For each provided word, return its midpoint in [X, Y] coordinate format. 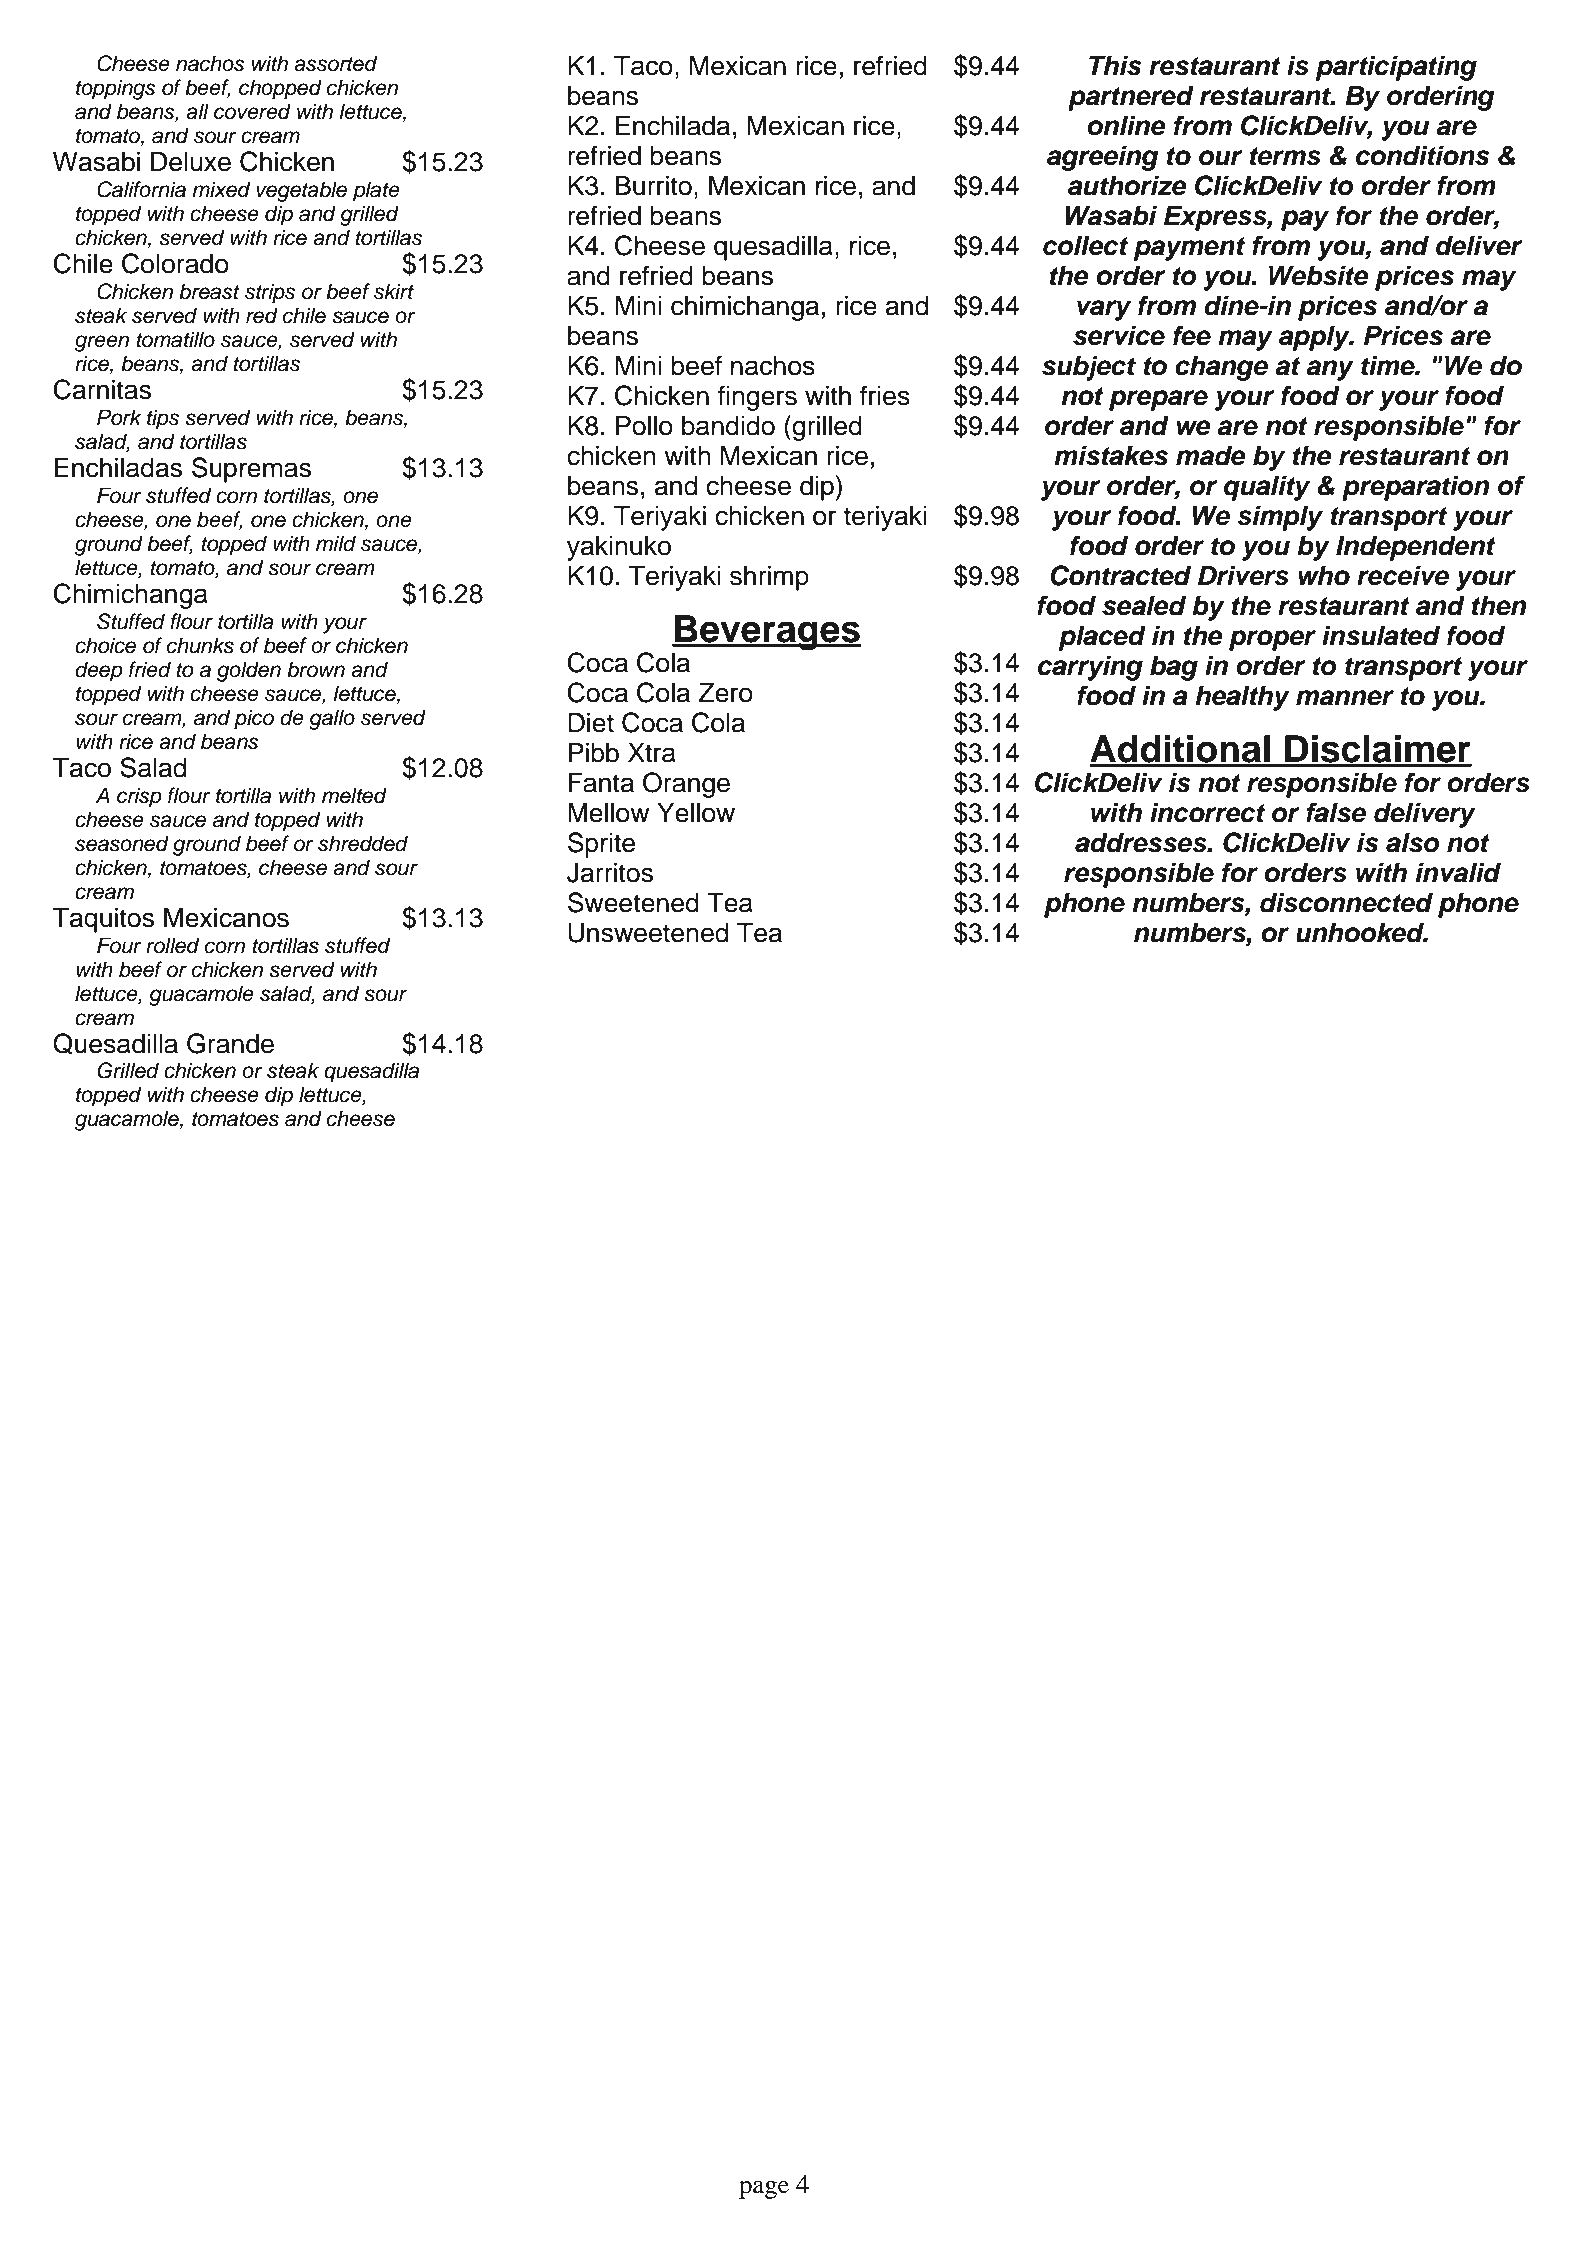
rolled [172, 945]
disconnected [1346, 902]
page [764, 2189]
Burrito [654, 186]
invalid [1458, 872]
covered [252, 111]
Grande [230, 1043]
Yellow [696, 813]
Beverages [767, 632]
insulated [1381, 635]
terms [1285, 156]
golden [249, 671]
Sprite [601, 845]
